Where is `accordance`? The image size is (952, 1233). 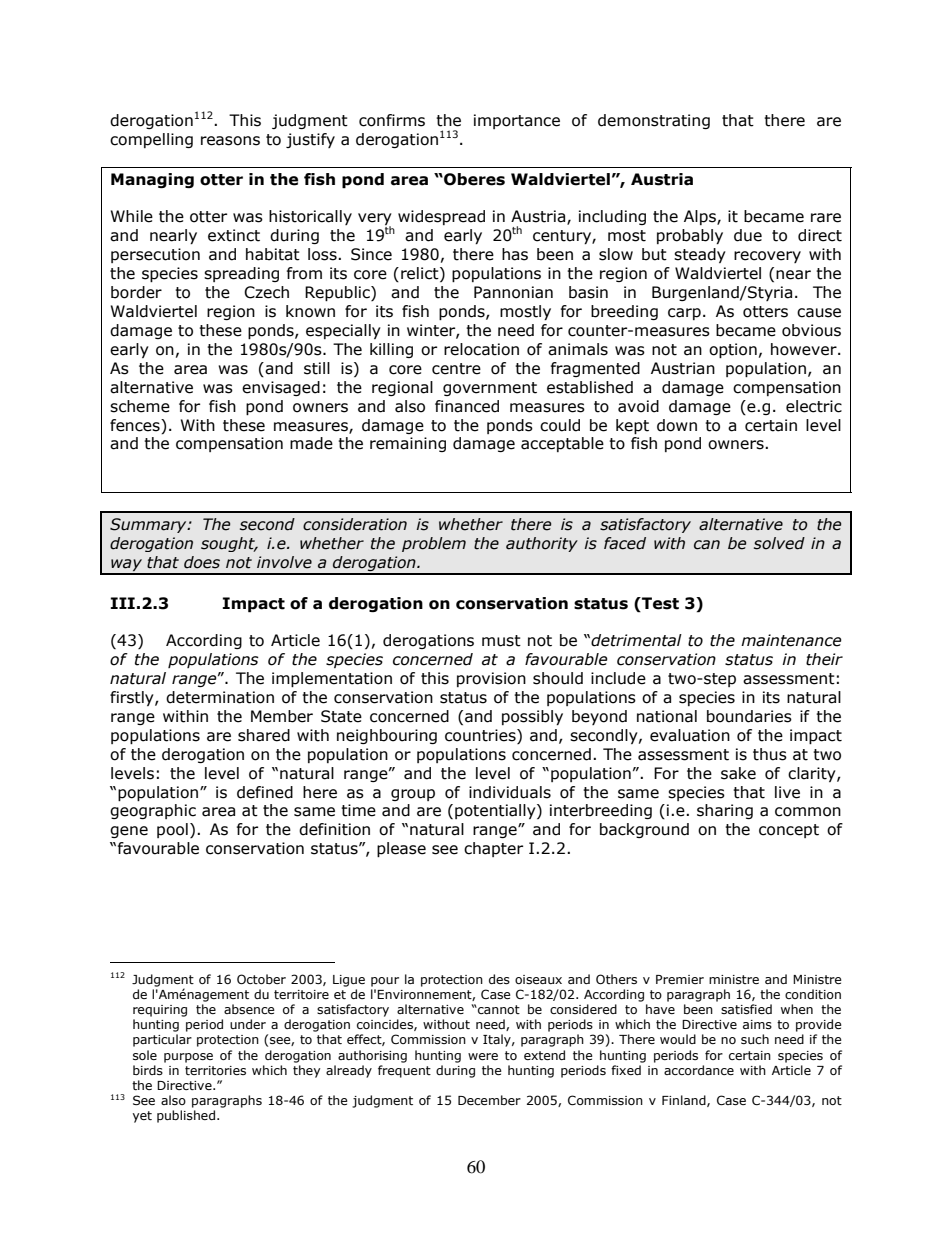 accordance is located at coordinates (699, 1070).
